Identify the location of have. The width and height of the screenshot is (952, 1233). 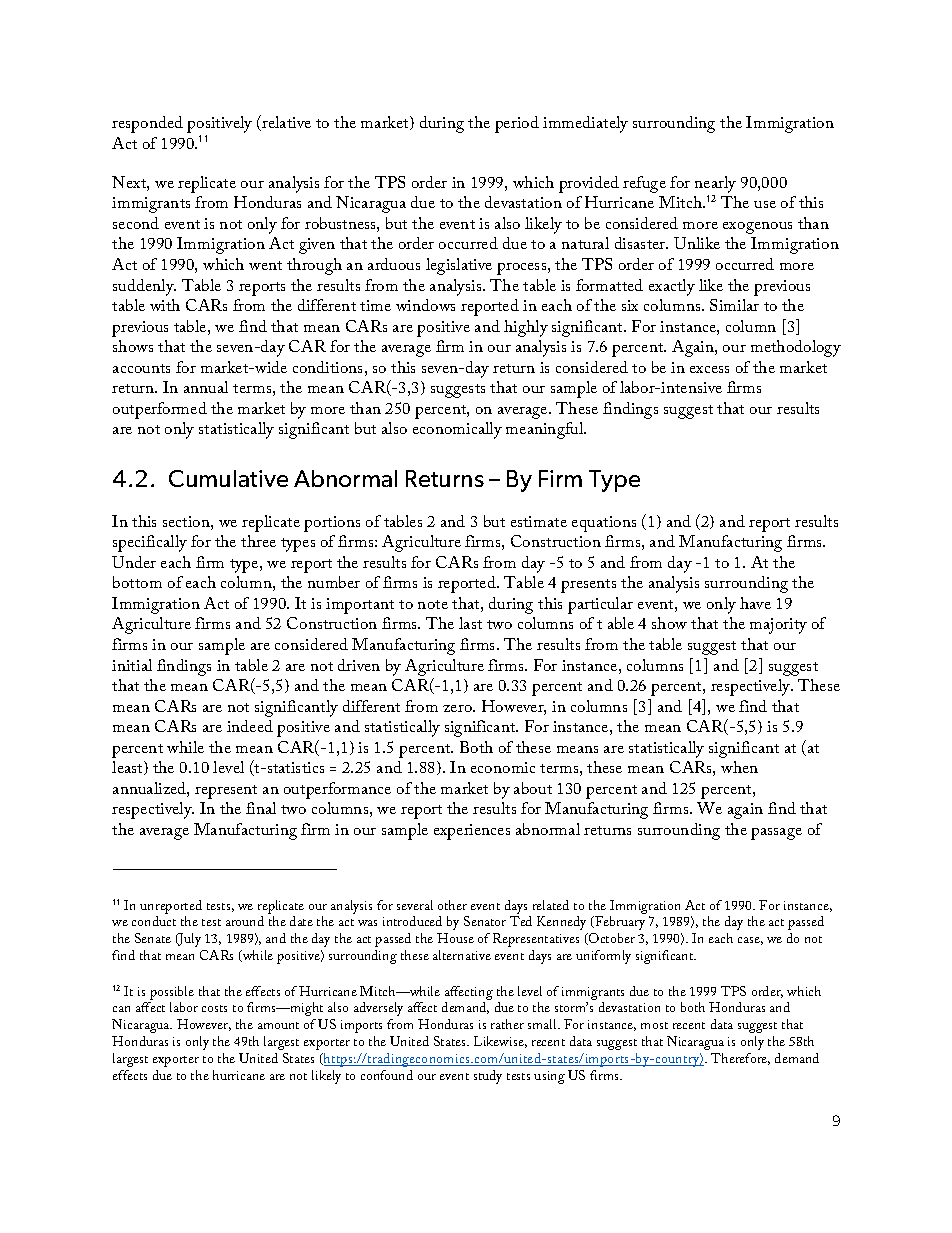
(755, 603).
